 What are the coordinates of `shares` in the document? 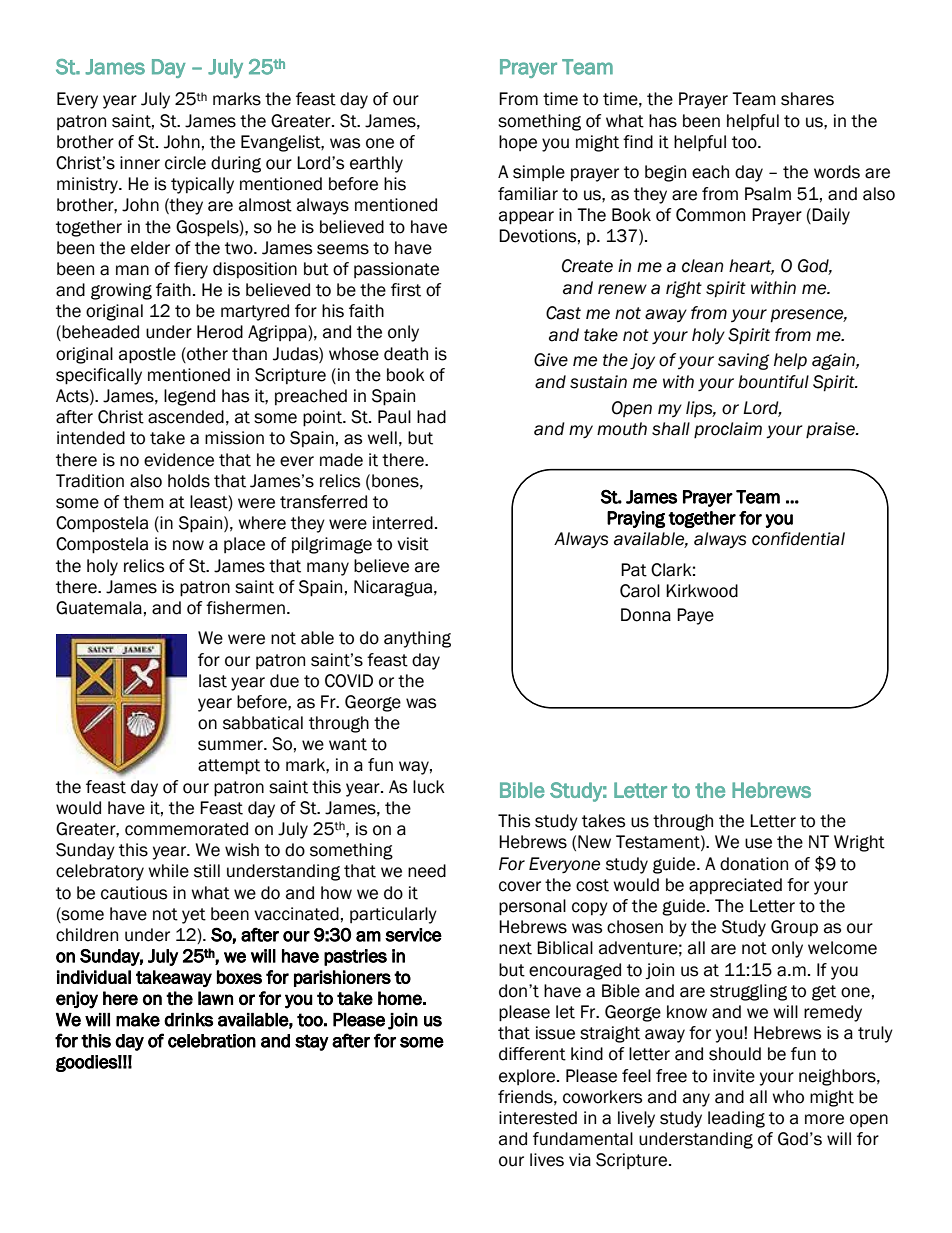 It's located at (807, 99).
